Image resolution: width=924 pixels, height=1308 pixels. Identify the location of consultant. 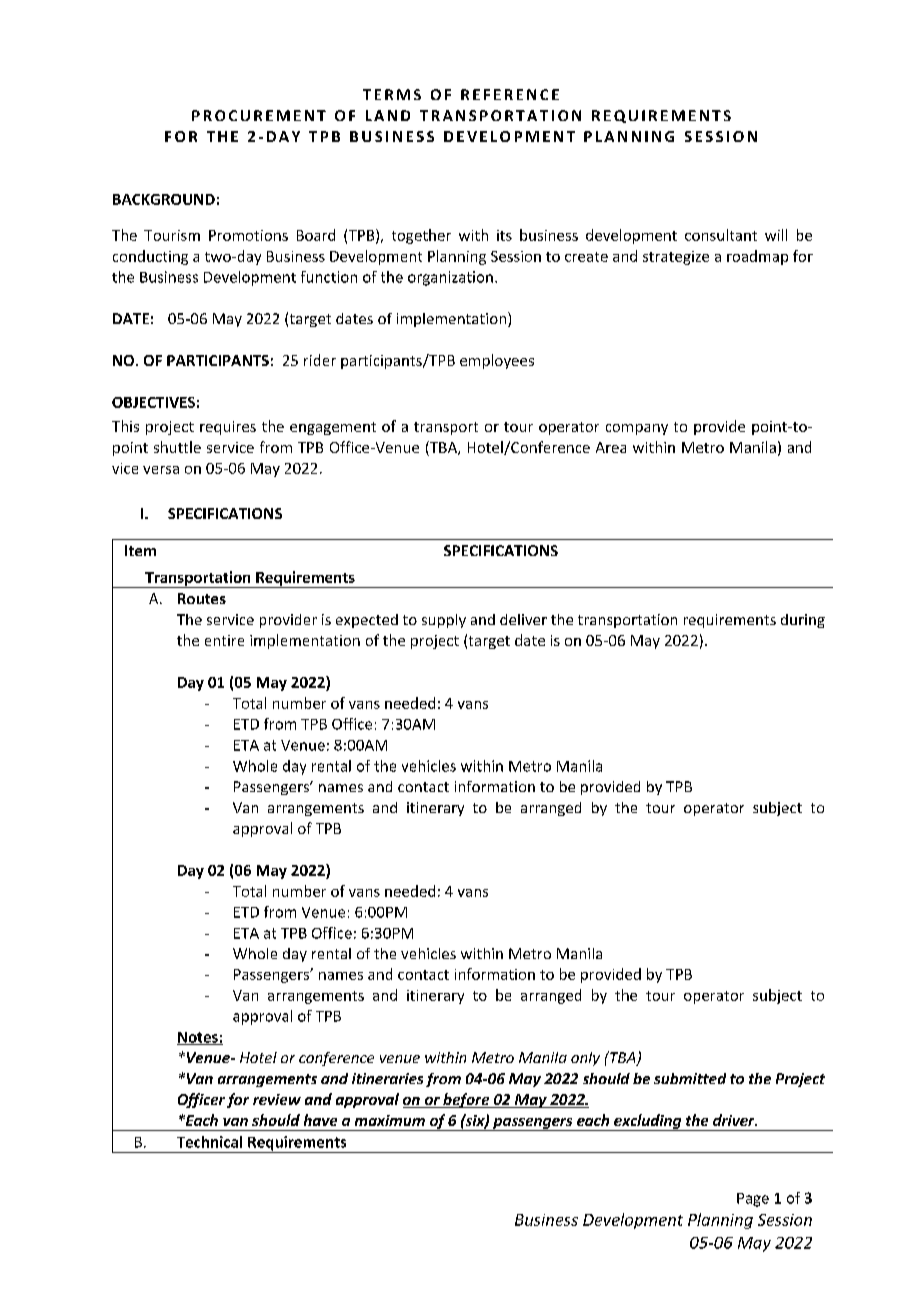
(721, 235).
